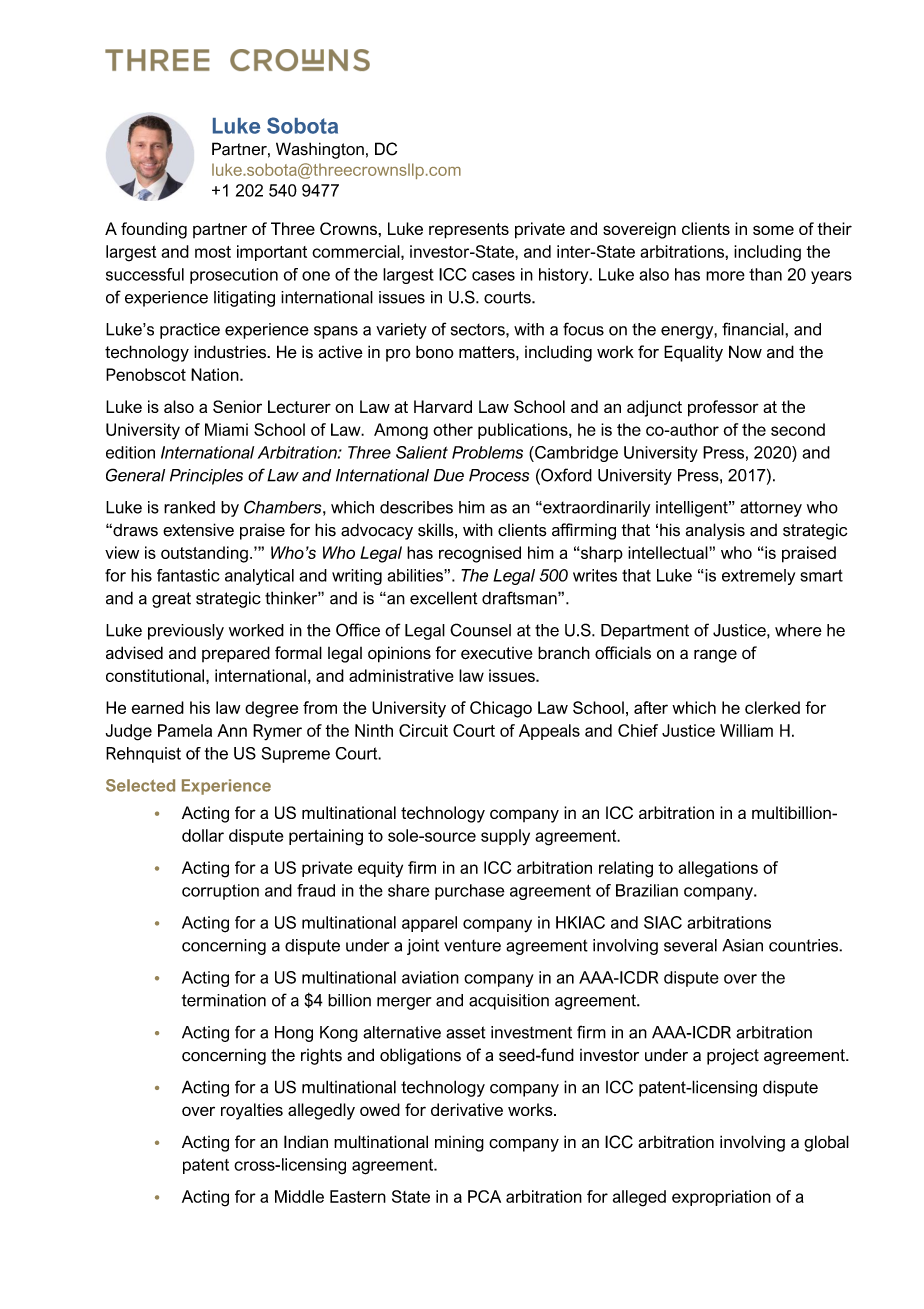 The width and height of the screenshot is (924, 1309). Describe the element at coordinates (472, 946) in the screenshot. I see `venture` at that location.
